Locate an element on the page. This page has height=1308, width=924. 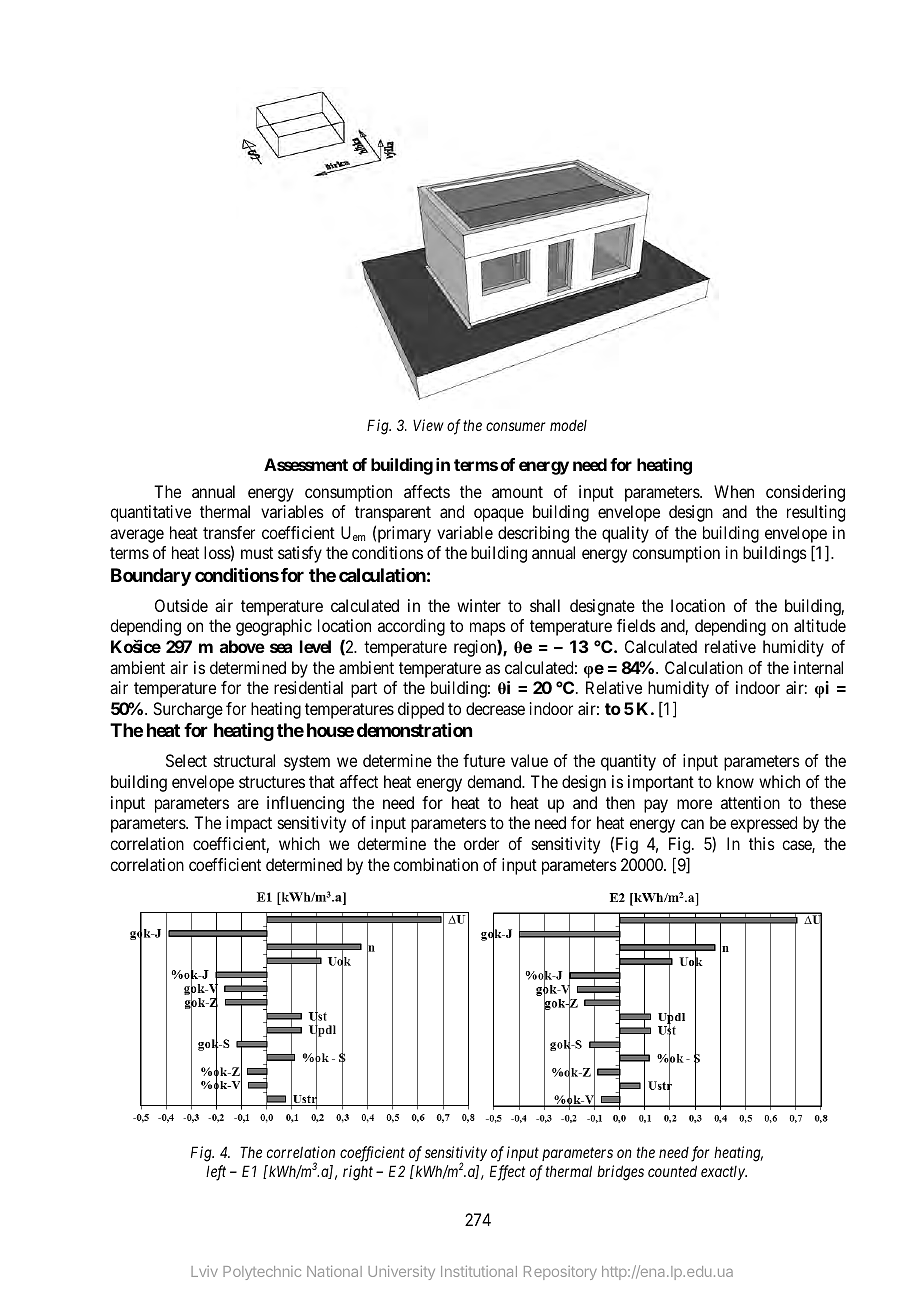
Polytechnic is located at coordinates (262, 1273).
